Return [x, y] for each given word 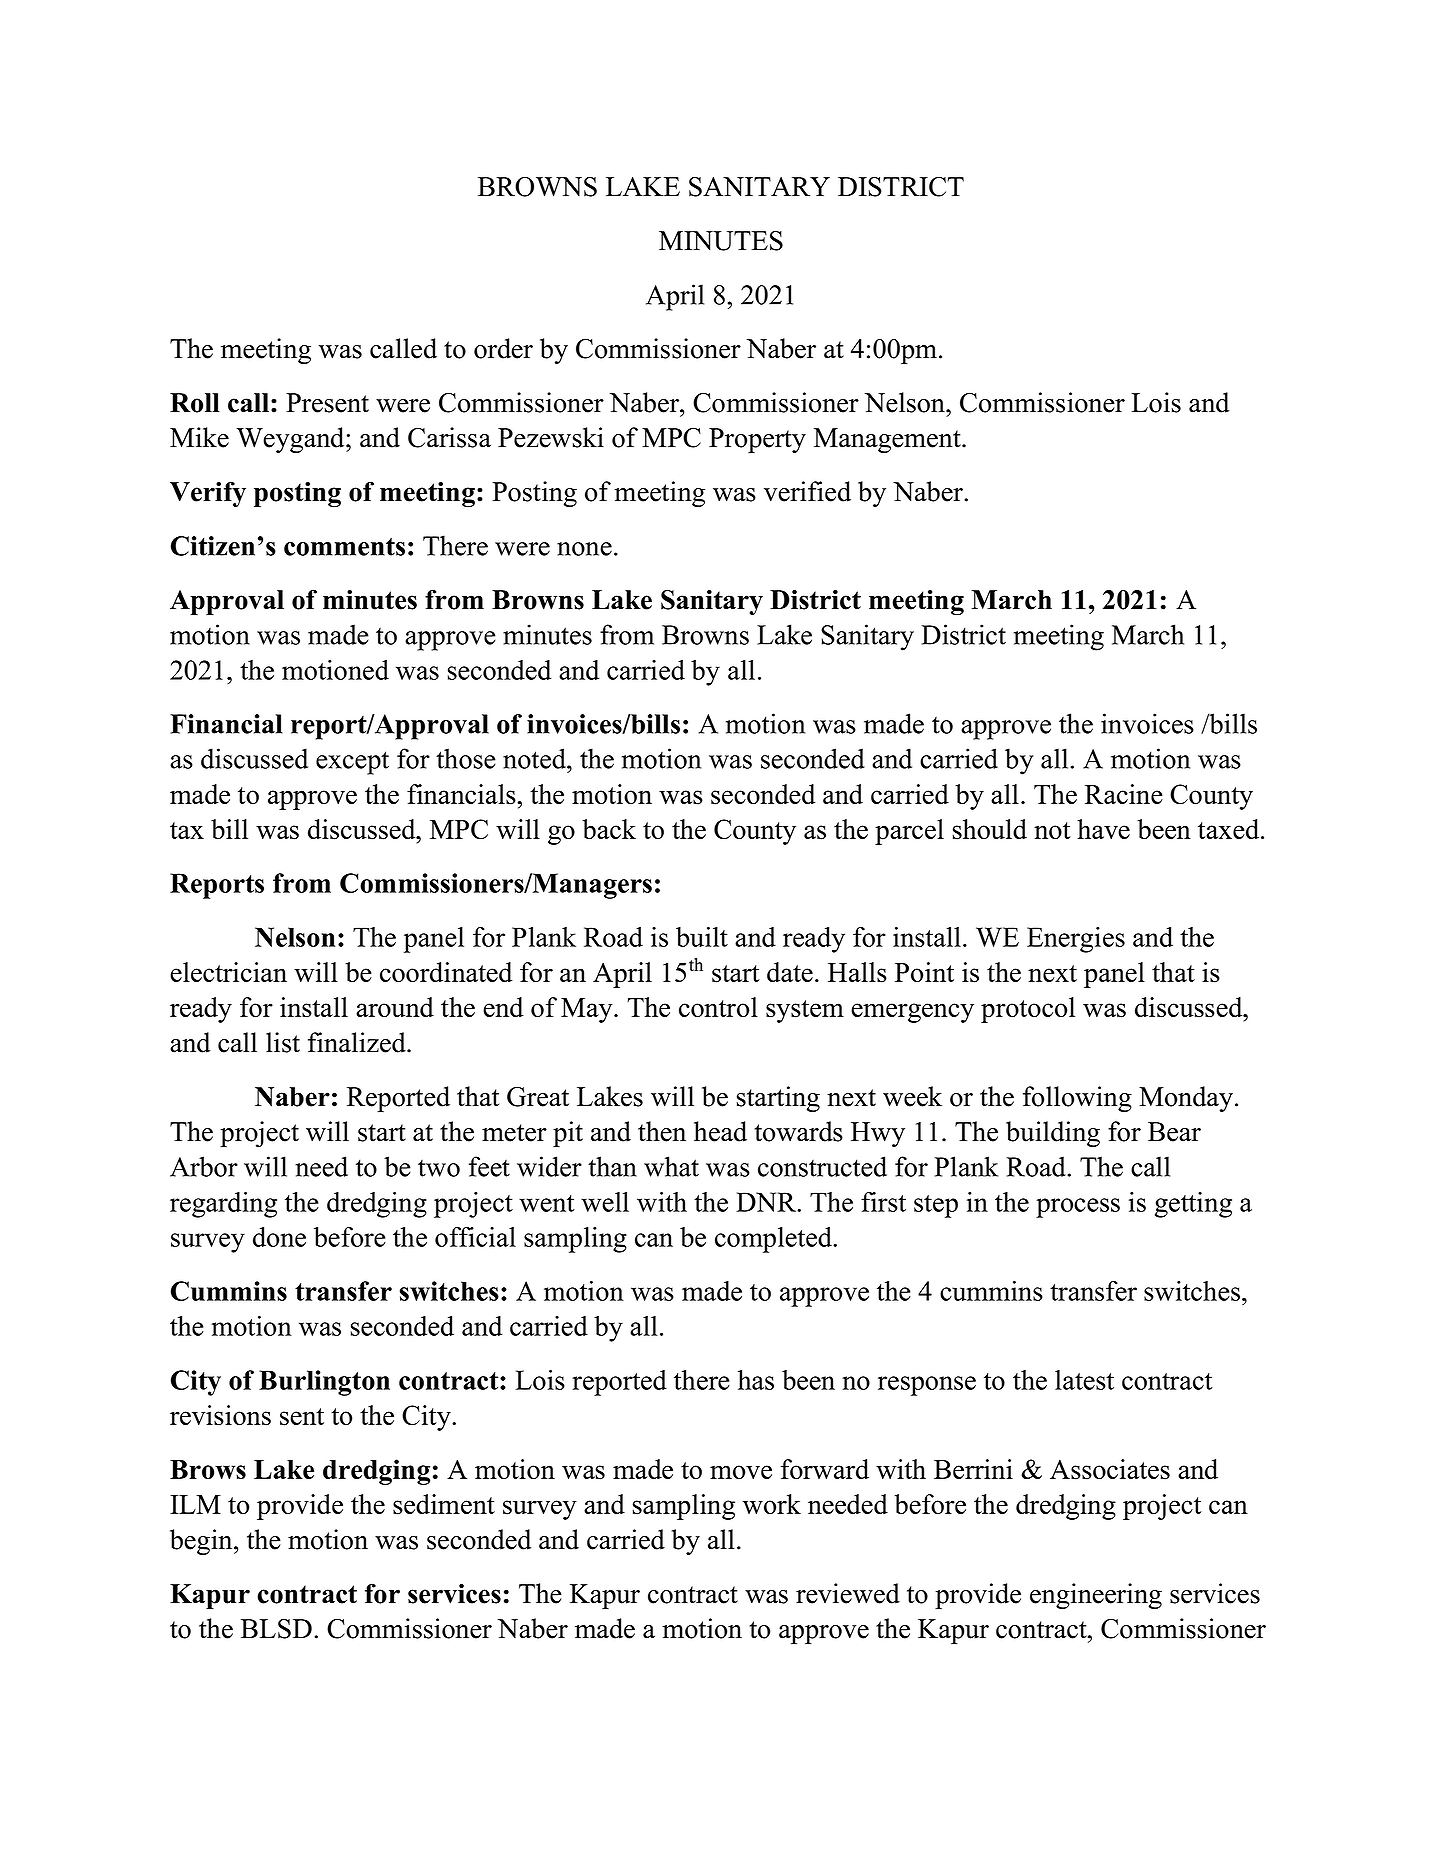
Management [888, 440]
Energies [1076, 940]
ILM [195, 1504]
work [772, 1504]
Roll [195, 403]
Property [757, 440]
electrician [228, 972]
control [718, 1007]
